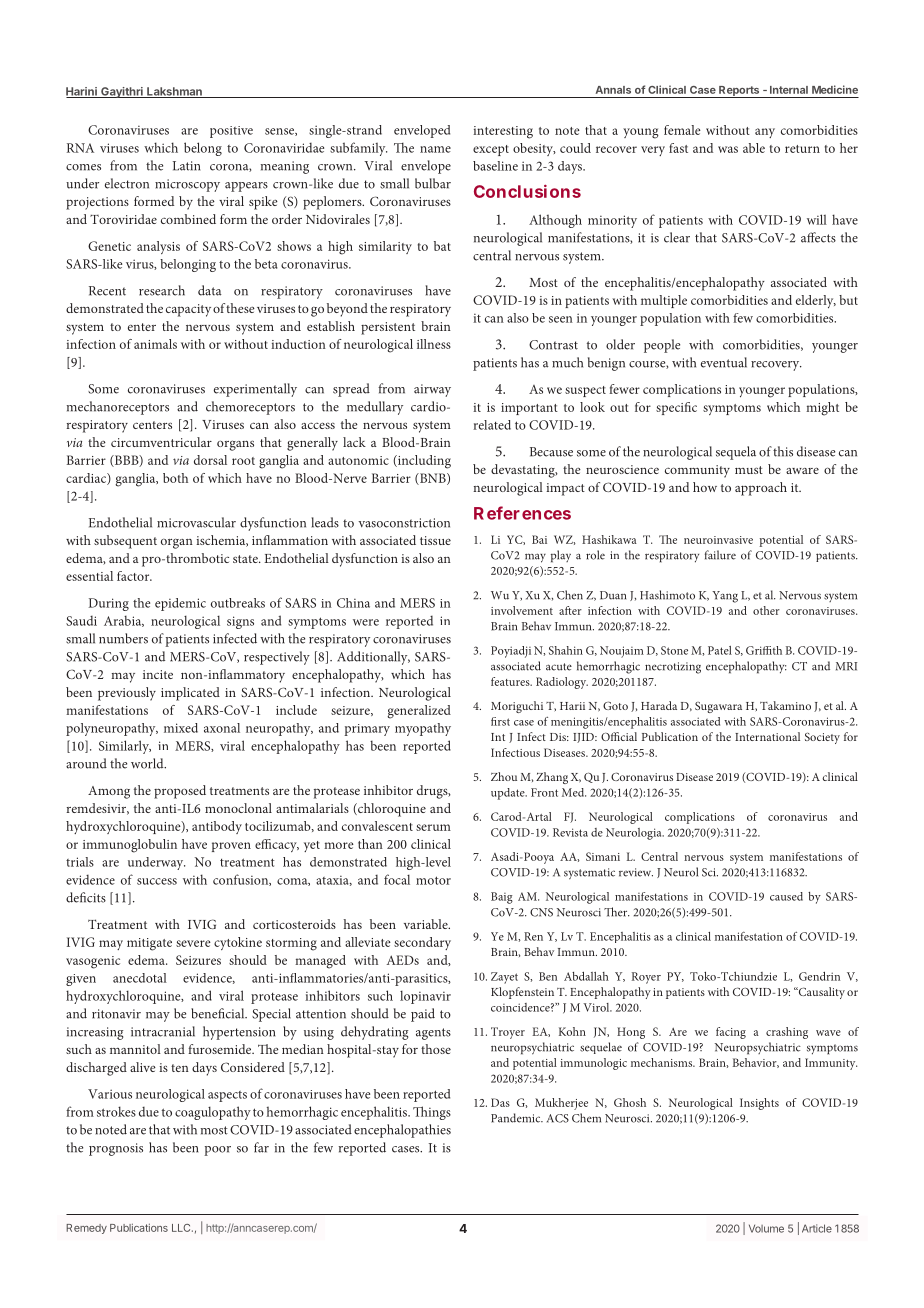 The width and height of the screenshot is (924, 1308). I want to click on poor, so click(217, 1151).
